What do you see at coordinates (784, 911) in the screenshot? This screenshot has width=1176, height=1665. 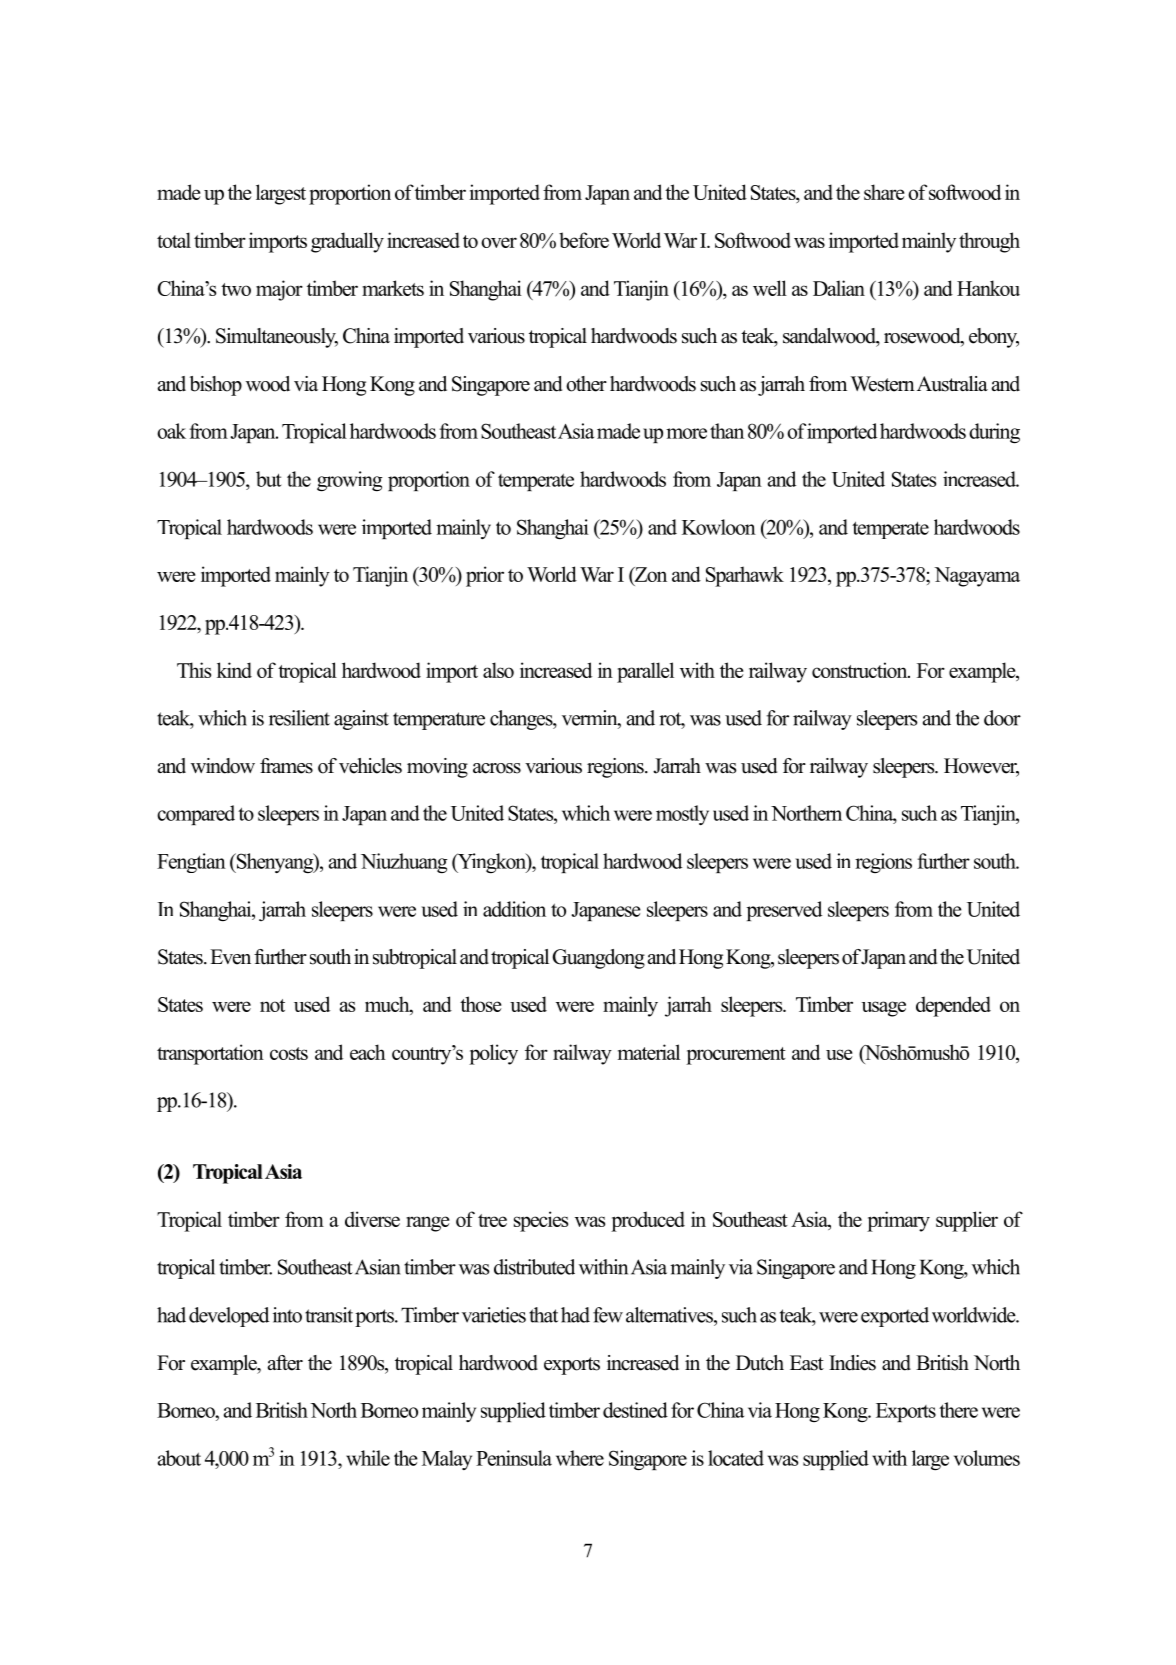 I see `preserved` at bounding box center [784, 911].
